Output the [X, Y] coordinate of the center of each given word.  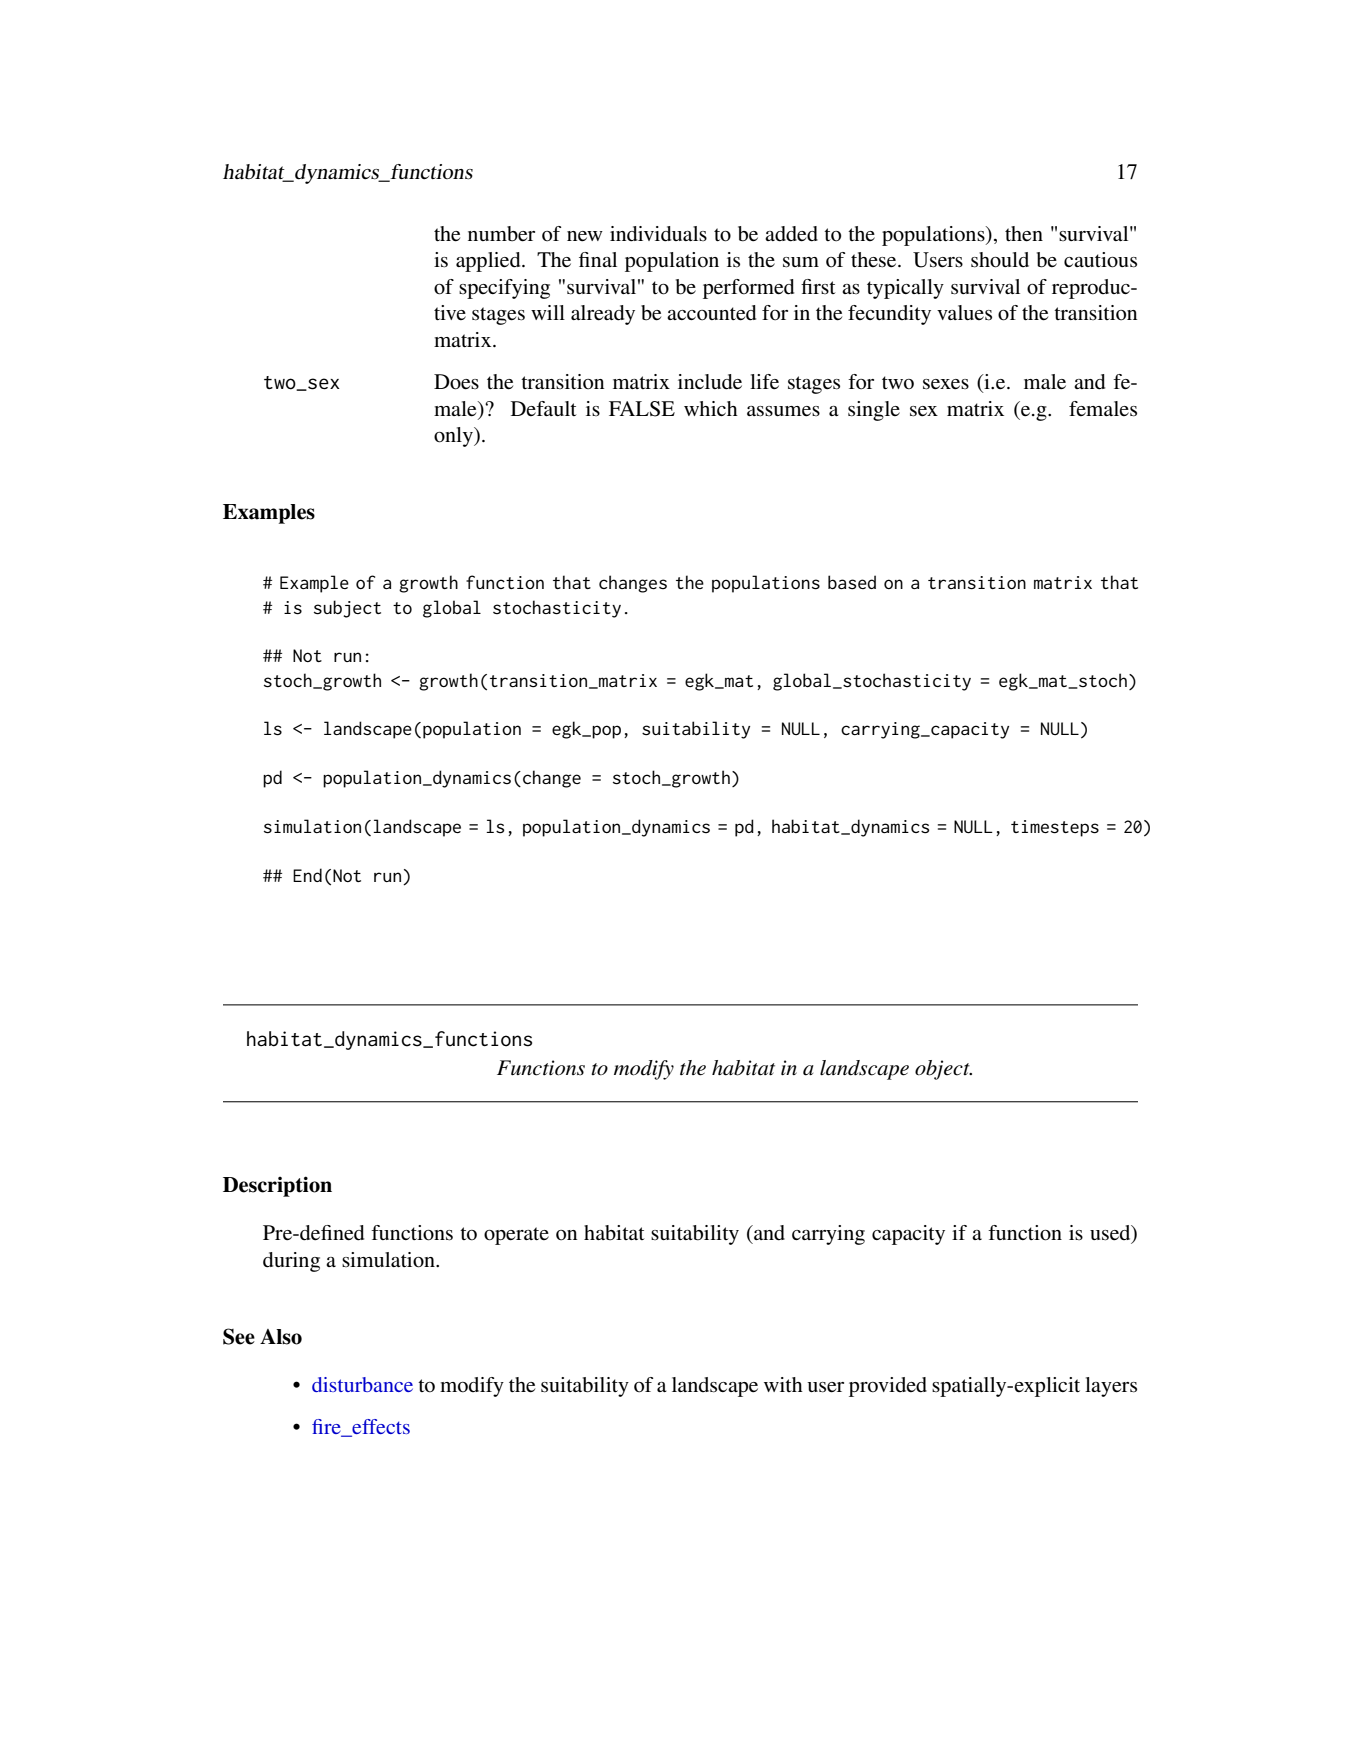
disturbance [362, 1384]
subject [347, 609]
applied [489, 262]
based [852, 582]
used [1111, 1234]
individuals [658, 234]
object [943, 1070]
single [874, 411]
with [783, 1384]
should [1000, 260]
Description [277, 1186]
